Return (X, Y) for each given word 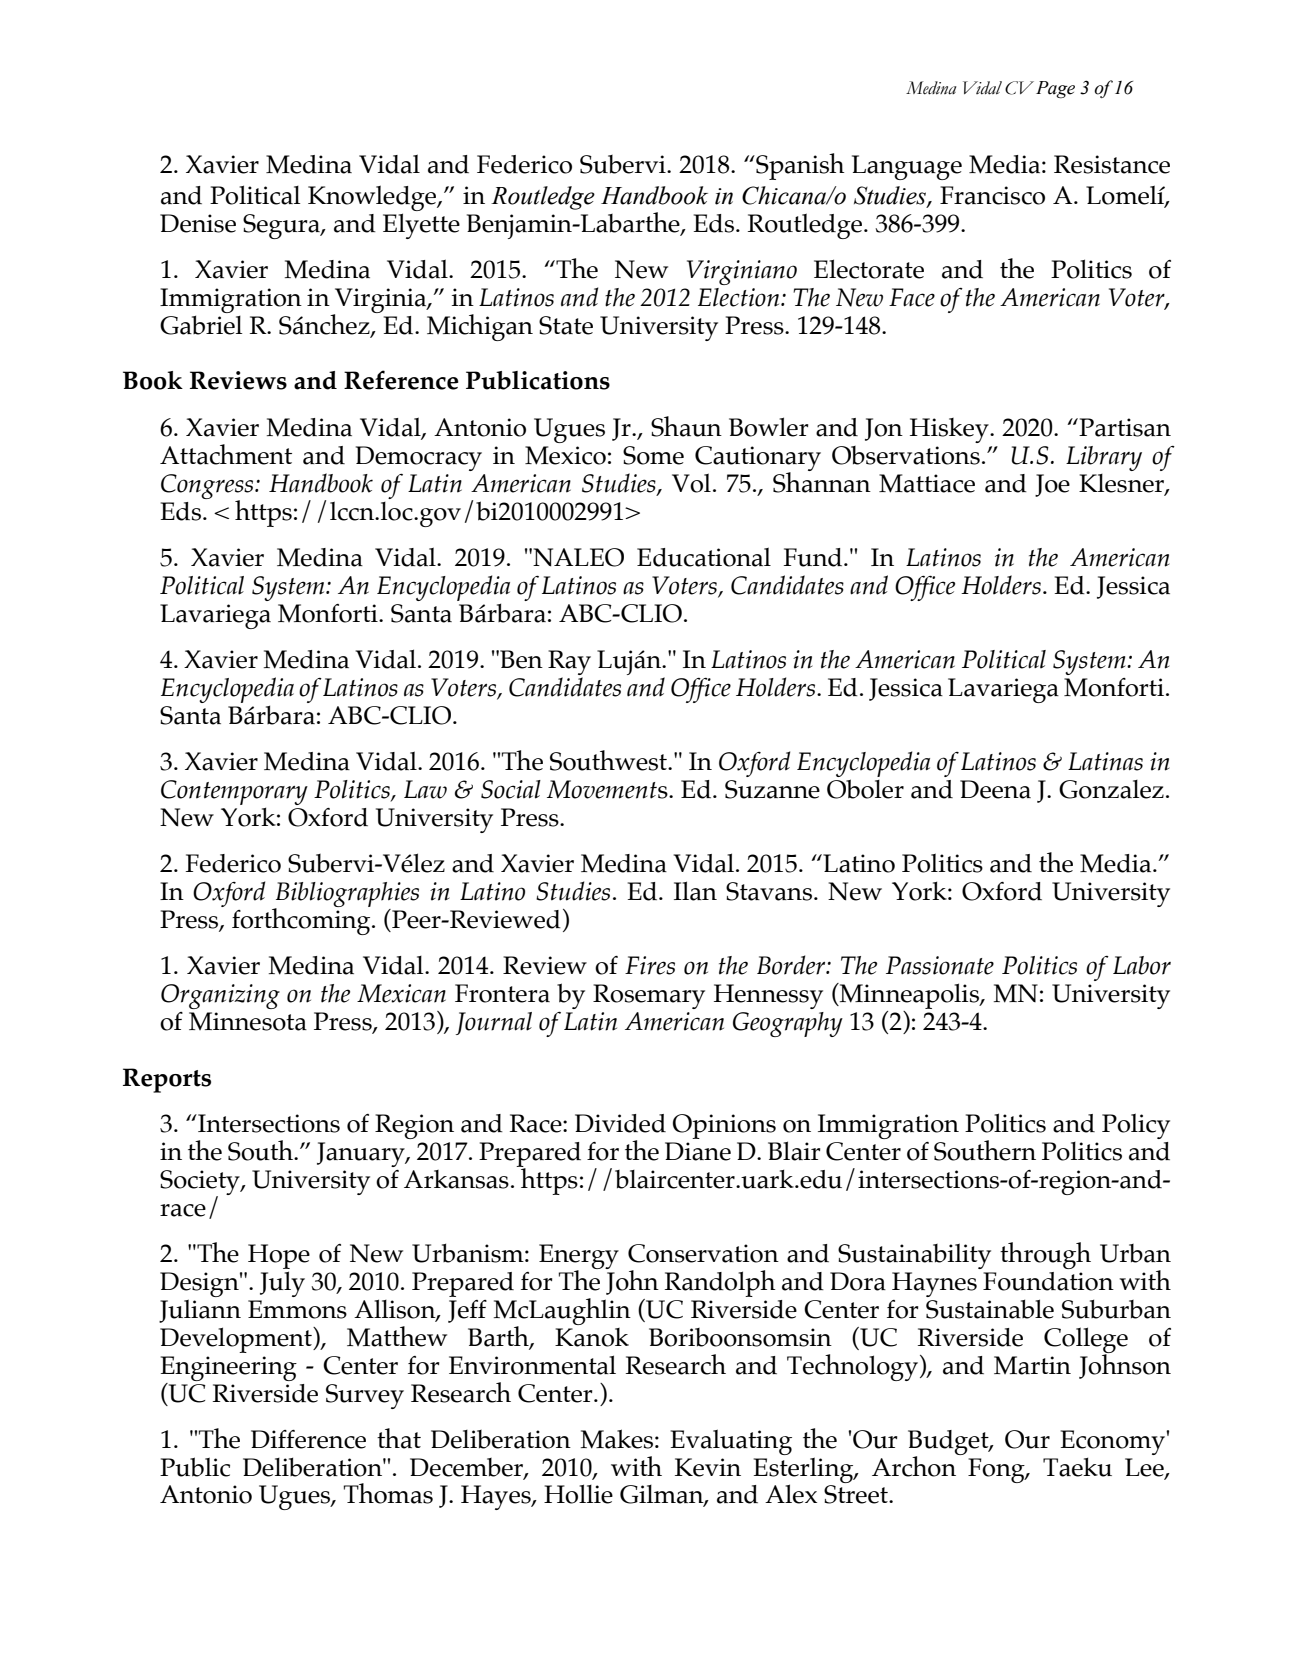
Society (201, 1183)
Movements (608, 789)
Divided (620, 1123)
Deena (995, 789)
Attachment (226, 454)
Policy (1136, 1126)
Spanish (799, 166)
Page (1055, 90)
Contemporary (234, 792)
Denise (198, 223)
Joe (1052, 485)
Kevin (708, 1467)
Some (653, 455)
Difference (308, 1439)
